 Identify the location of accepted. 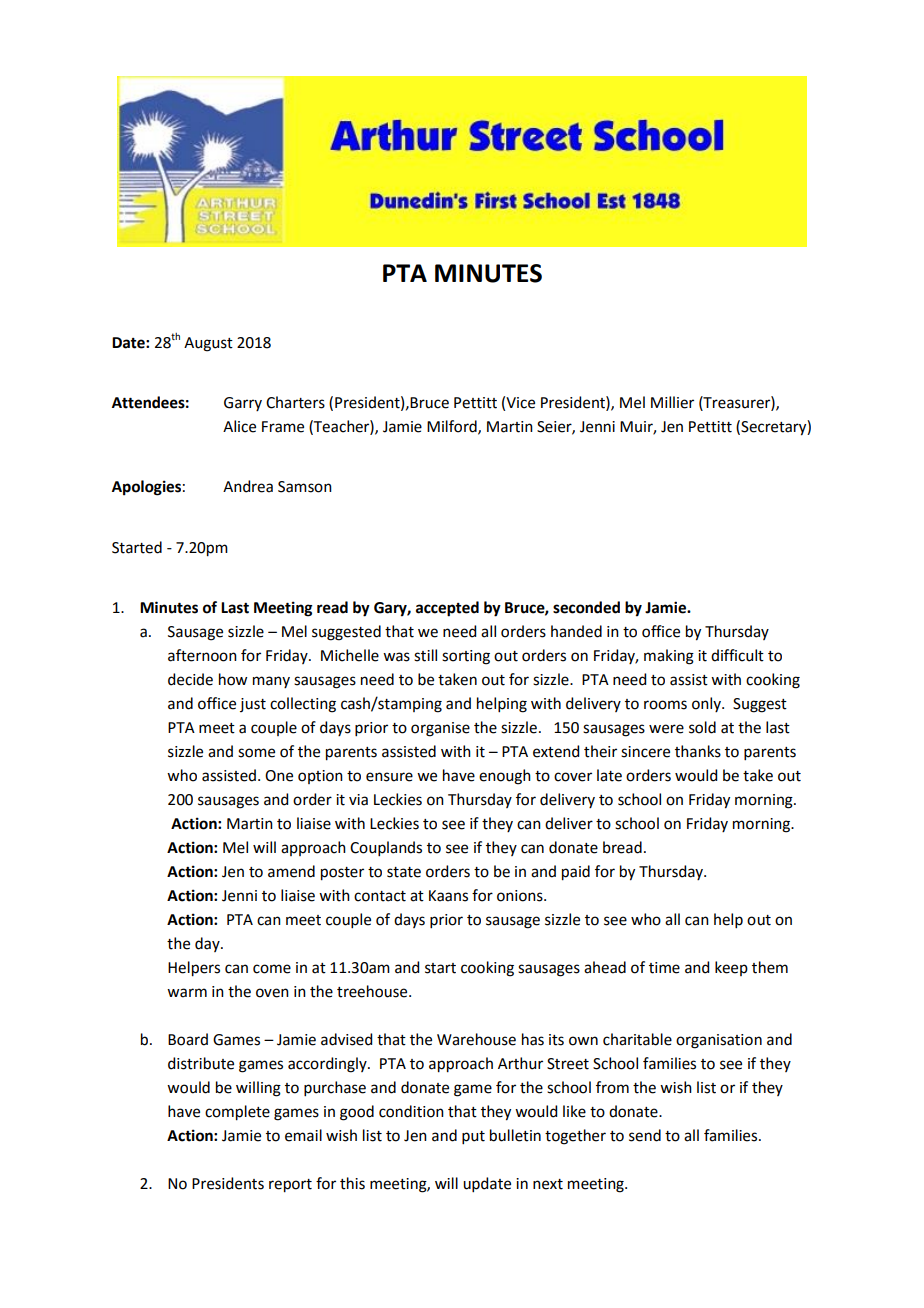
(447, 609).
